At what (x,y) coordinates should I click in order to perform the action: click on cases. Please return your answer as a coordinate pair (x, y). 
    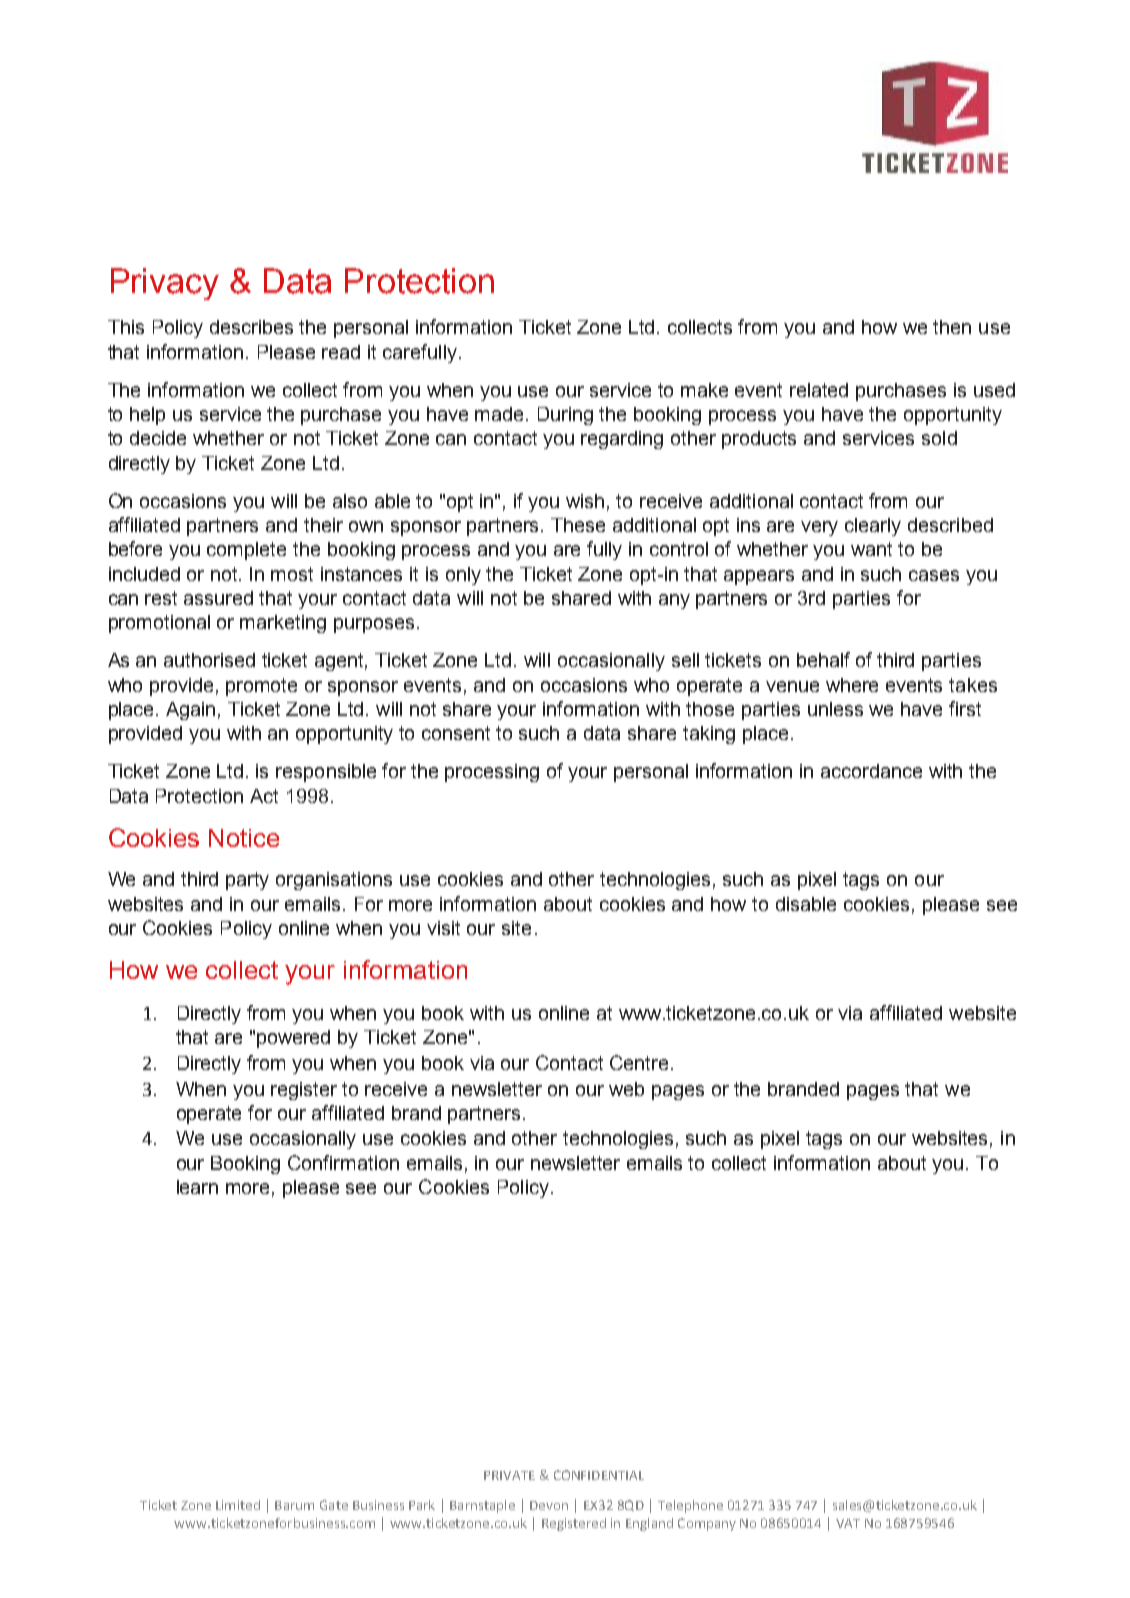
    Looking at the image, I should click on (934, 575).
